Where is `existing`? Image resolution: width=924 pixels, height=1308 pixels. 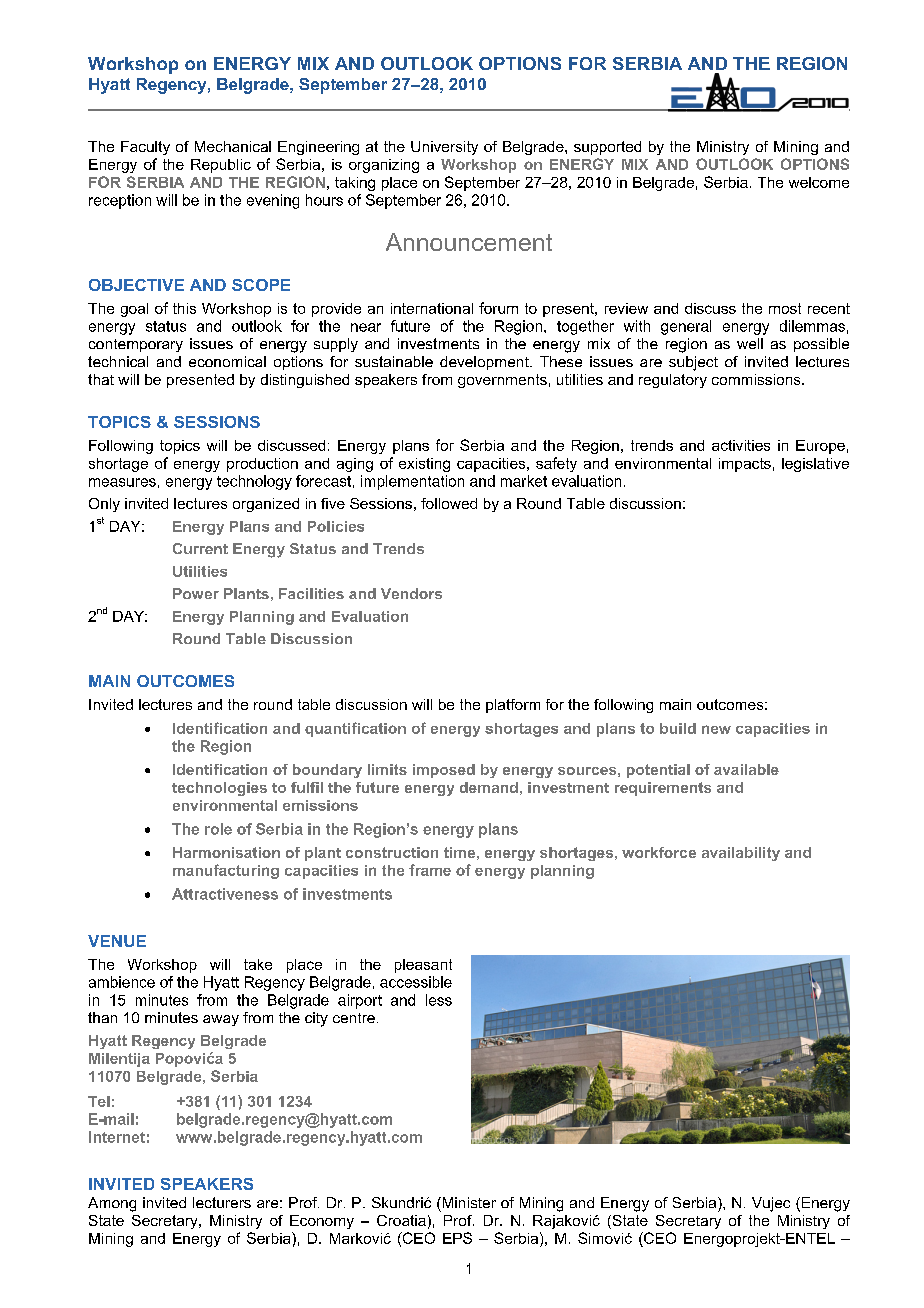 existing is located at coordinates (424, 465).
